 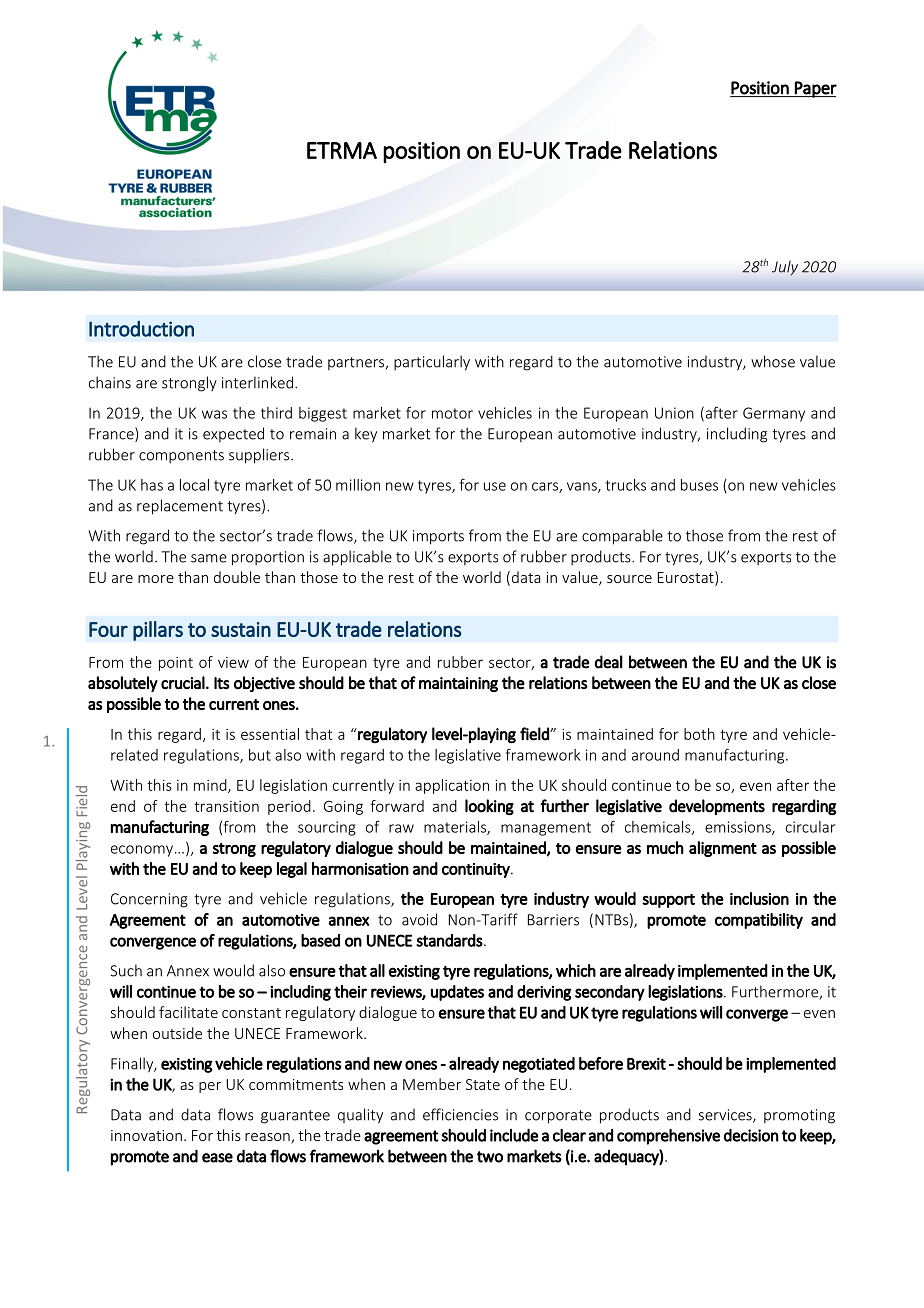 What do you see at coordinates (458, 684) in the screenshot?
I see `maintaining` at bounding box center [458, 684].
